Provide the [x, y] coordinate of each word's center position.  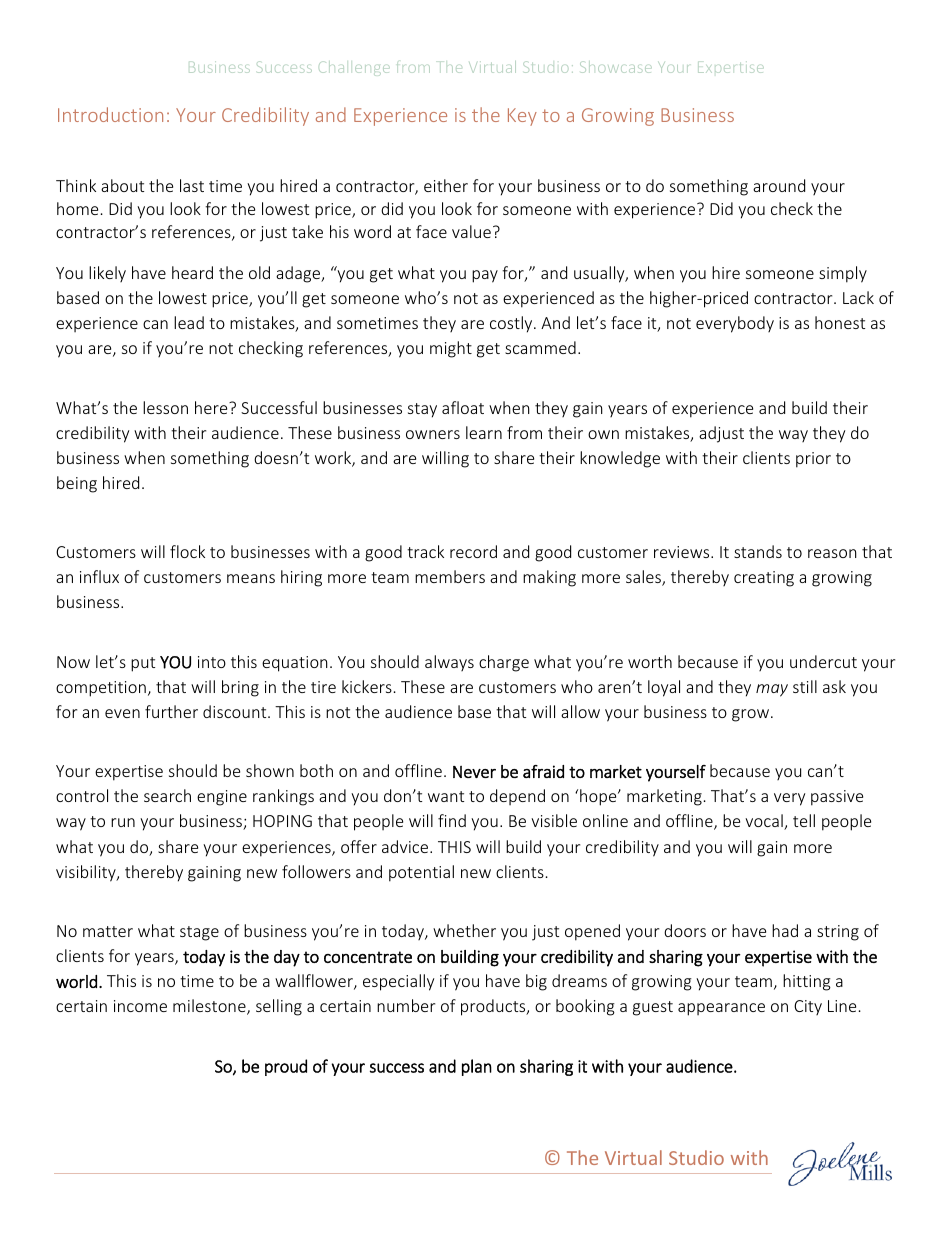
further [171, 711]
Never [474, 772]
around [779, 185]
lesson [165, 407]
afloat [463, 407]
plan [477, 1067]
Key [522, 117]
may [772, 690]
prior [813, 460]
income [140, 1006]
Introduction [110, 114]
